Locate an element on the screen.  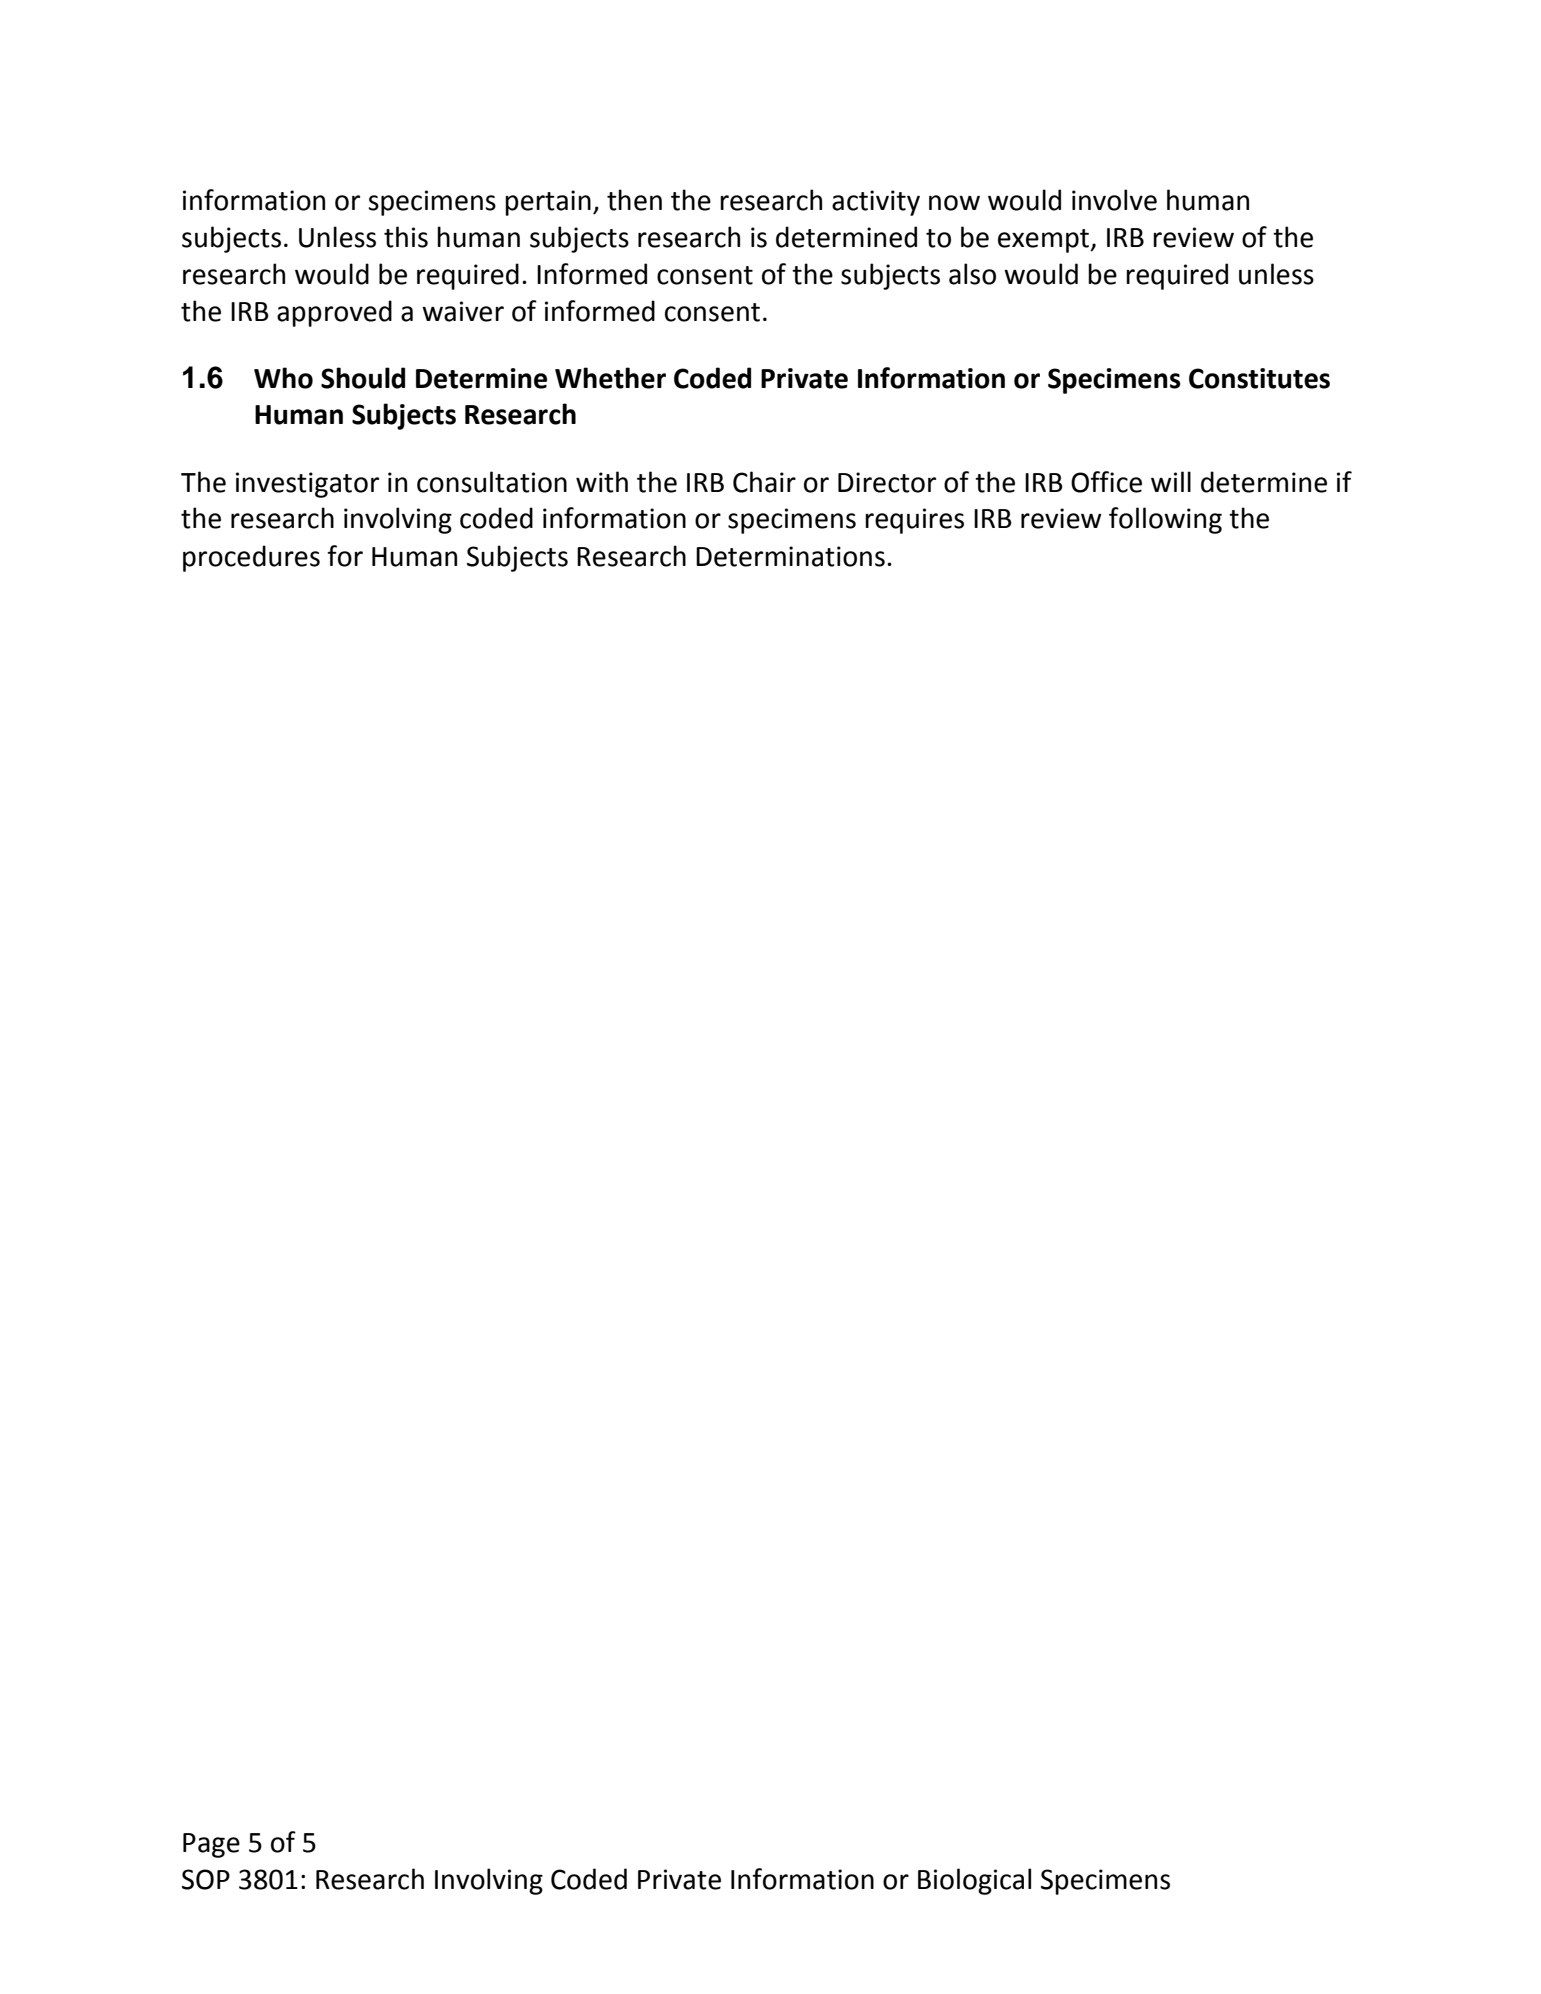
involve is located at coordinates (1114, 200).
